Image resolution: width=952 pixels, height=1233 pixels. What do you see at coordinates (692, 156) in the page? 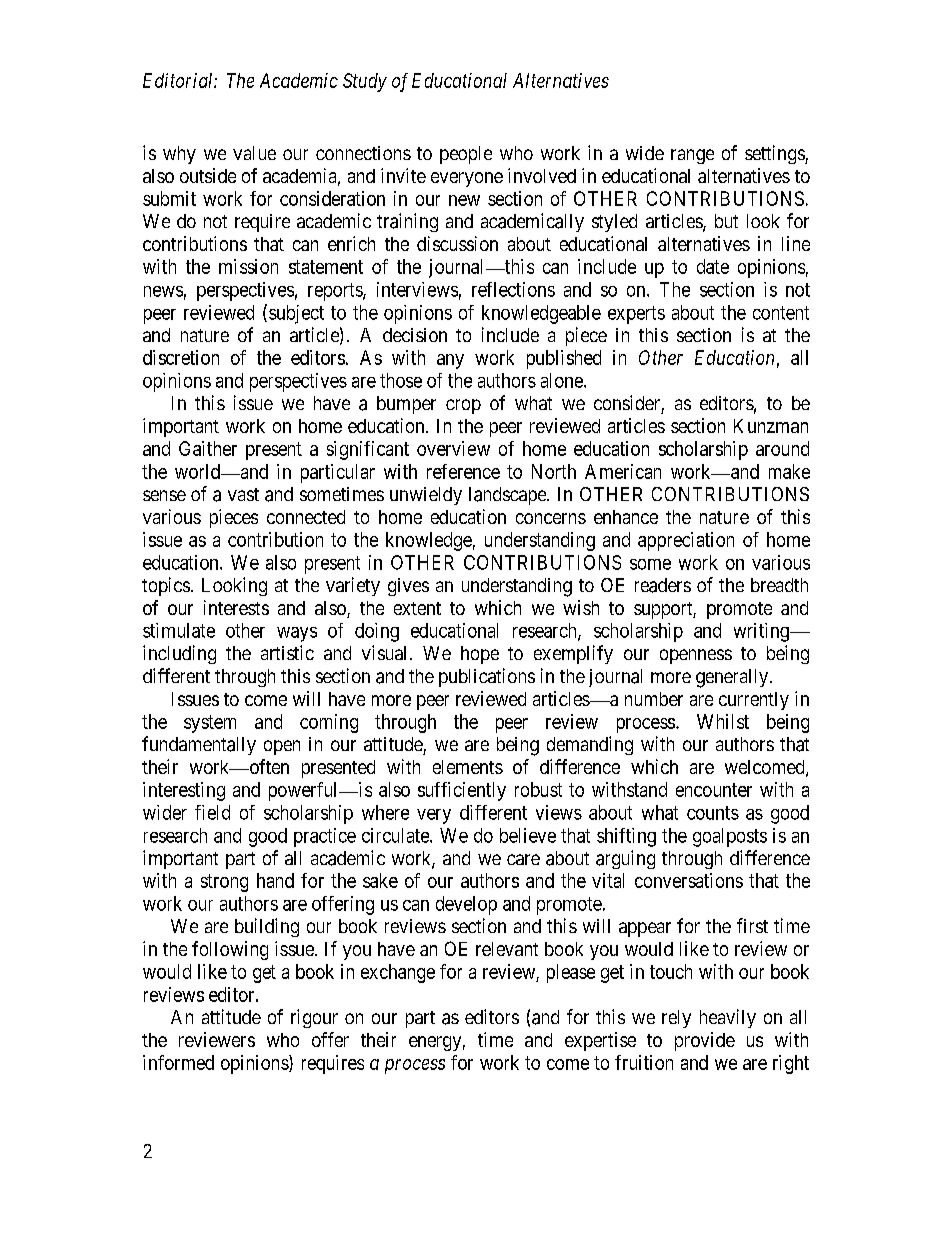
I see `range` at bounding box center [692, 156].
